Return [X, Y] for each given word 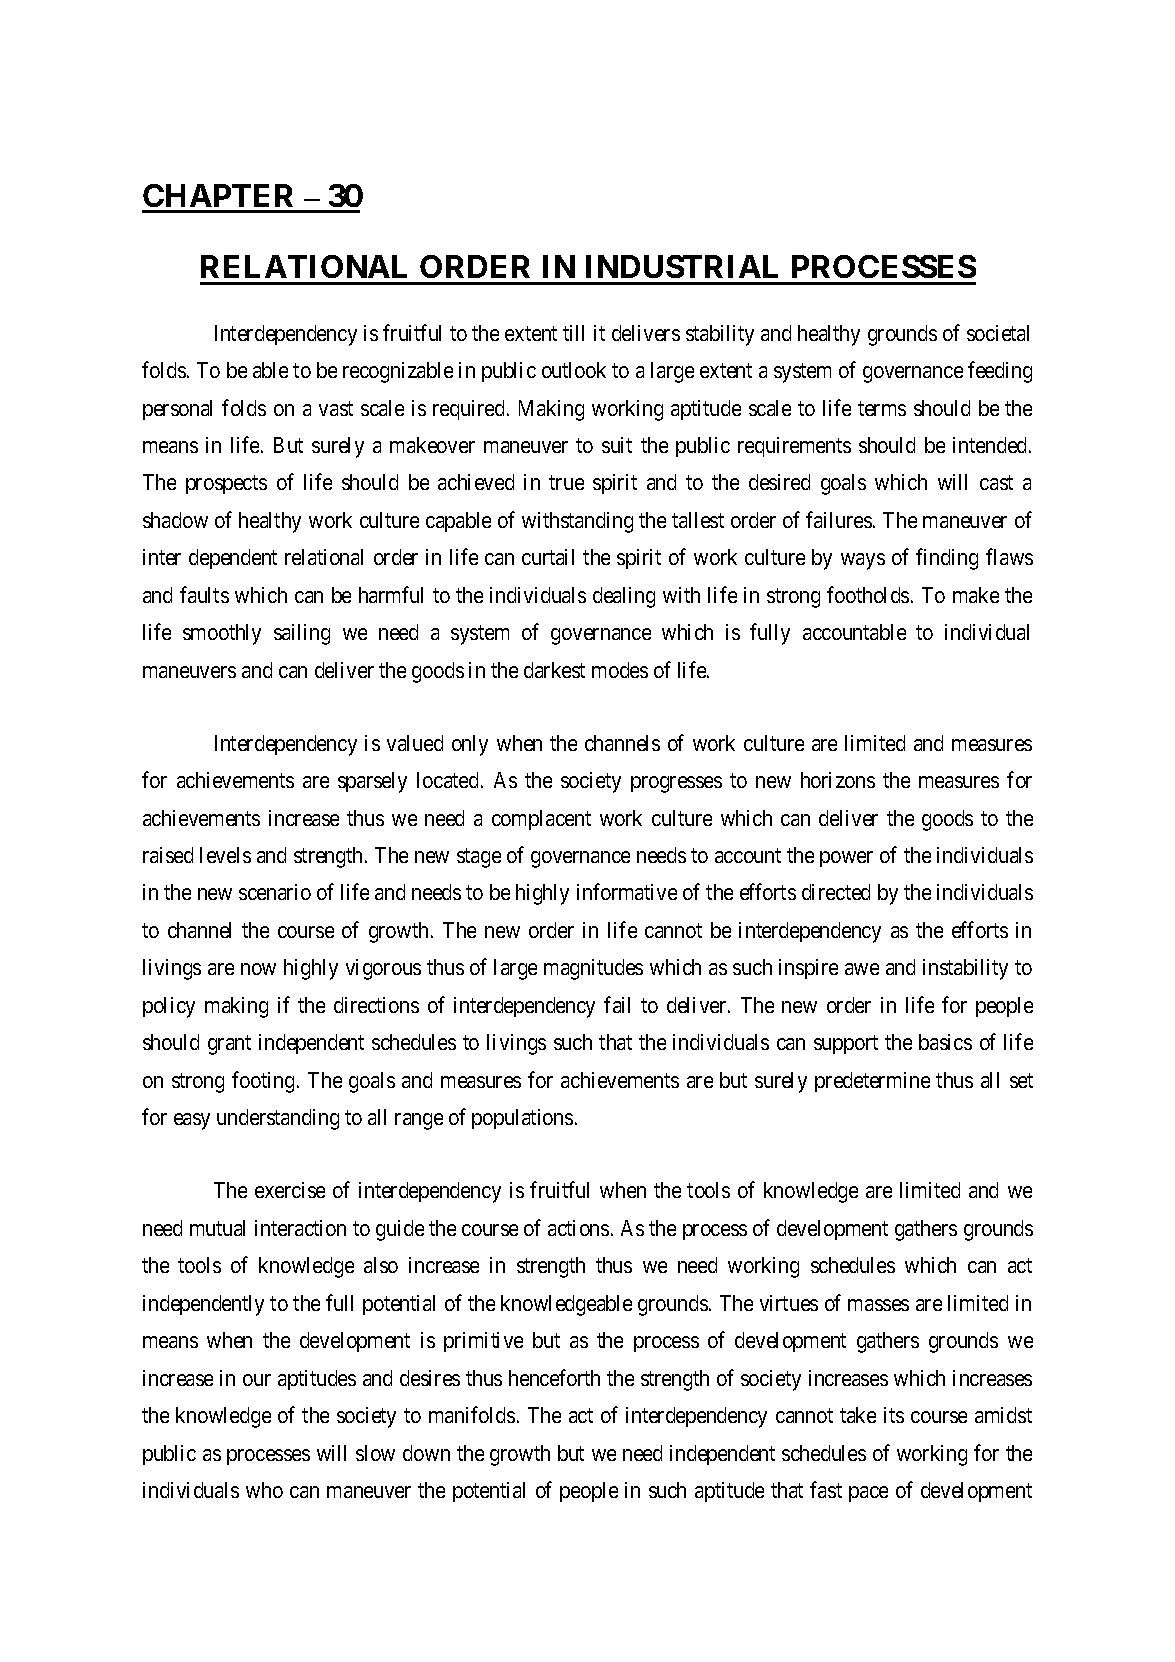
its [894, 1415]
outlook [574, 370]
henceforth [554, 1377]
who [264, 1490]
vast [336, 408]
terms [882, 408]
